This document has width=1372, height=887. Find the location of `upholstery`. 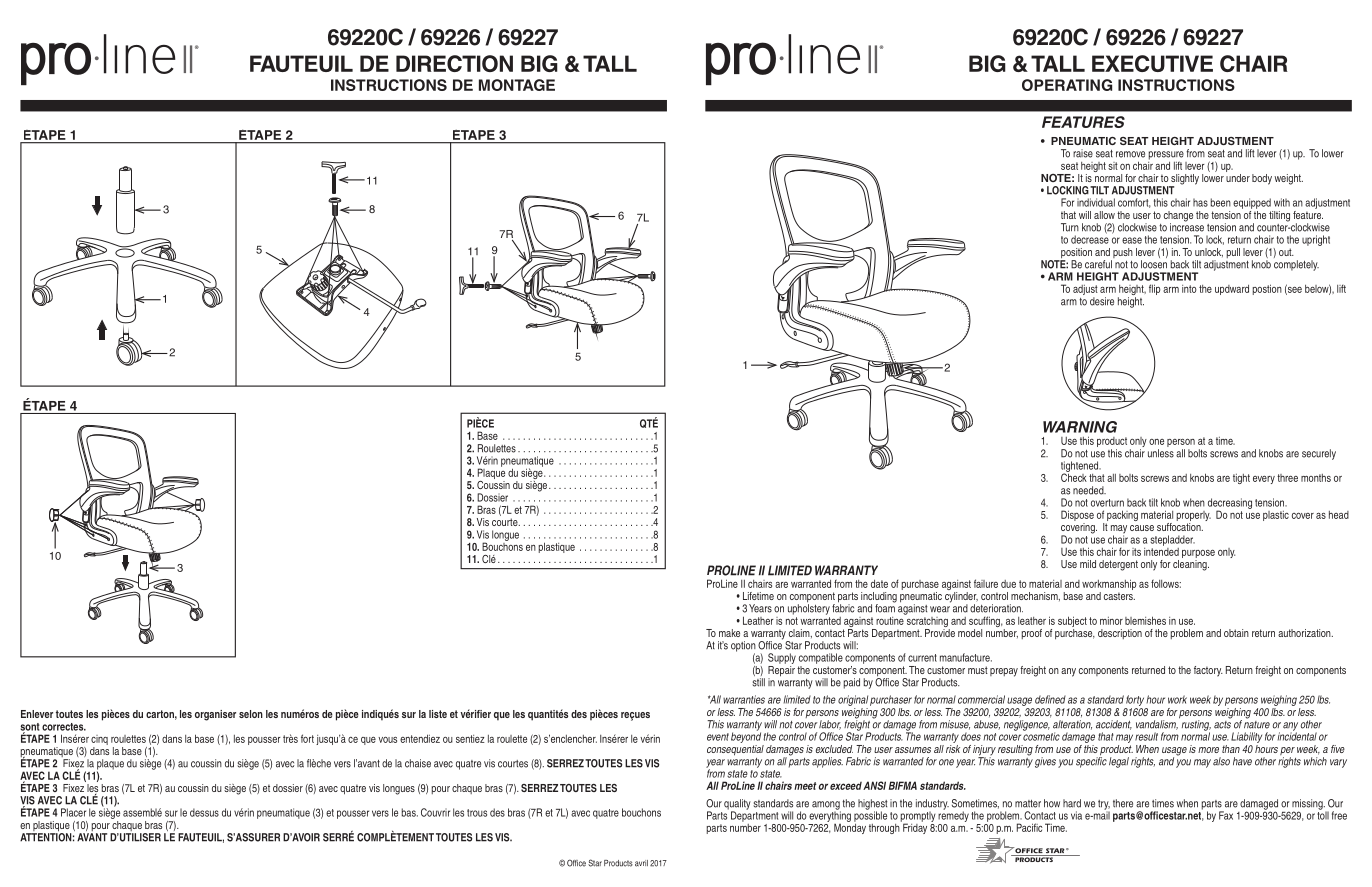

upholstery is located at coordinates (809, 608).
